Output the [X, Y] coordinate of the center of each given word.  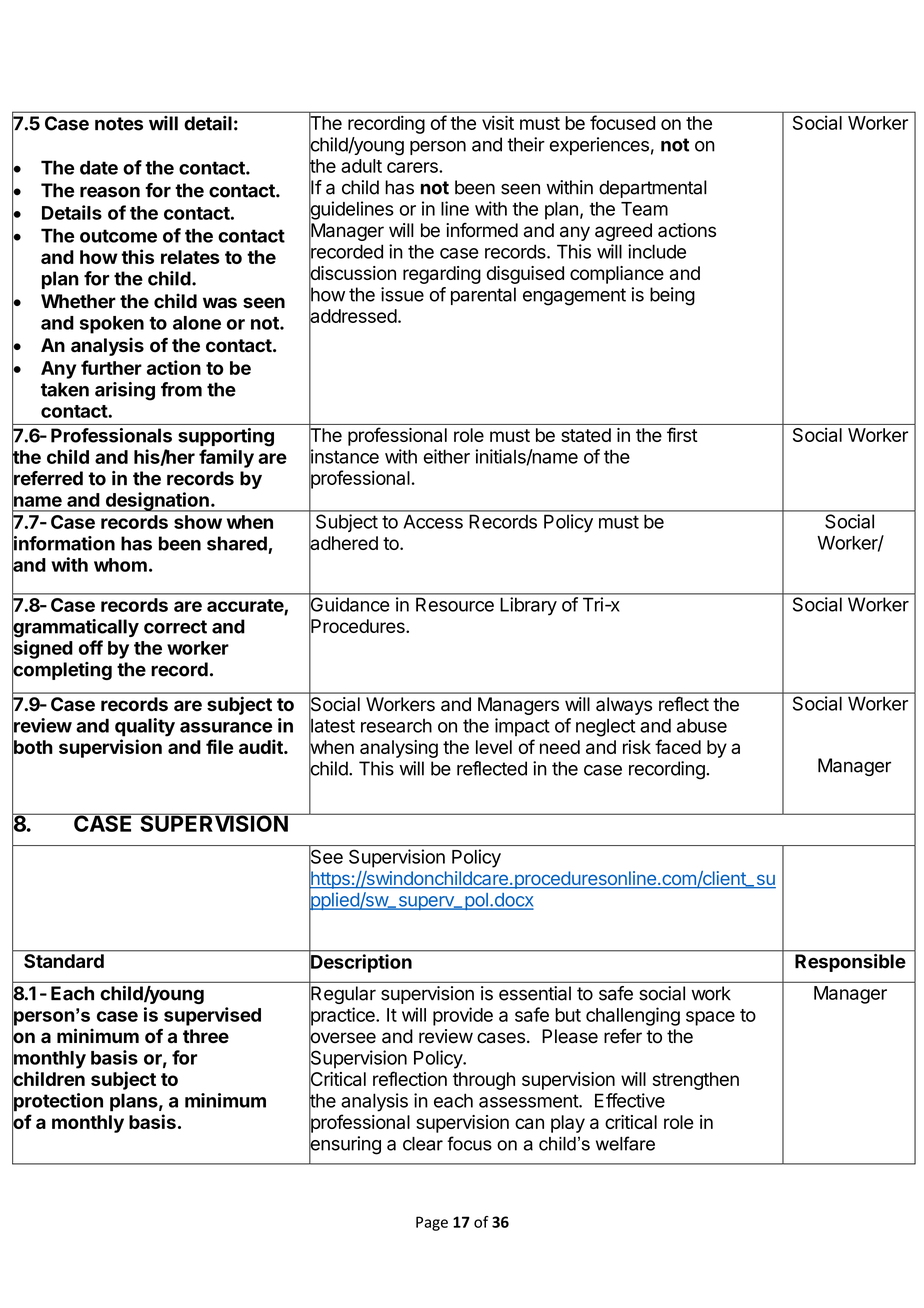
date [99, 167]
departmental [653, 189]
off [91, 647]
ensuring [345, 1145]
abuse [702, 725]
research [396, 726]
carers [413, 167]
